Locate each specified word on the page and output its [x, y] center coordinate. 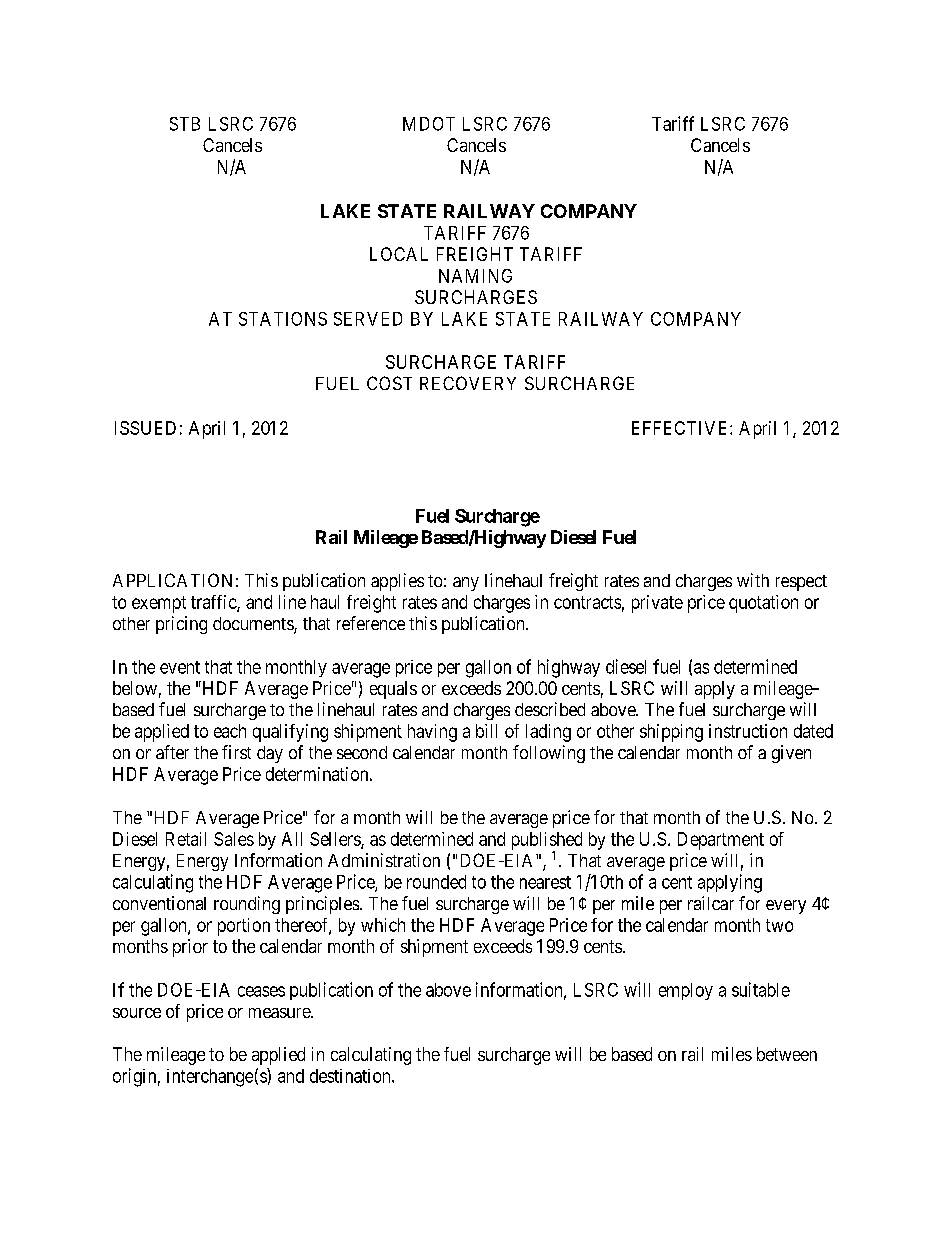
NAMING [475, 276]
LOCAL [399, 254]
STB [185, 124]
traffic [214, 603]
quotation [763, 604]
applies [397, 582]
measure [280, 1013]
